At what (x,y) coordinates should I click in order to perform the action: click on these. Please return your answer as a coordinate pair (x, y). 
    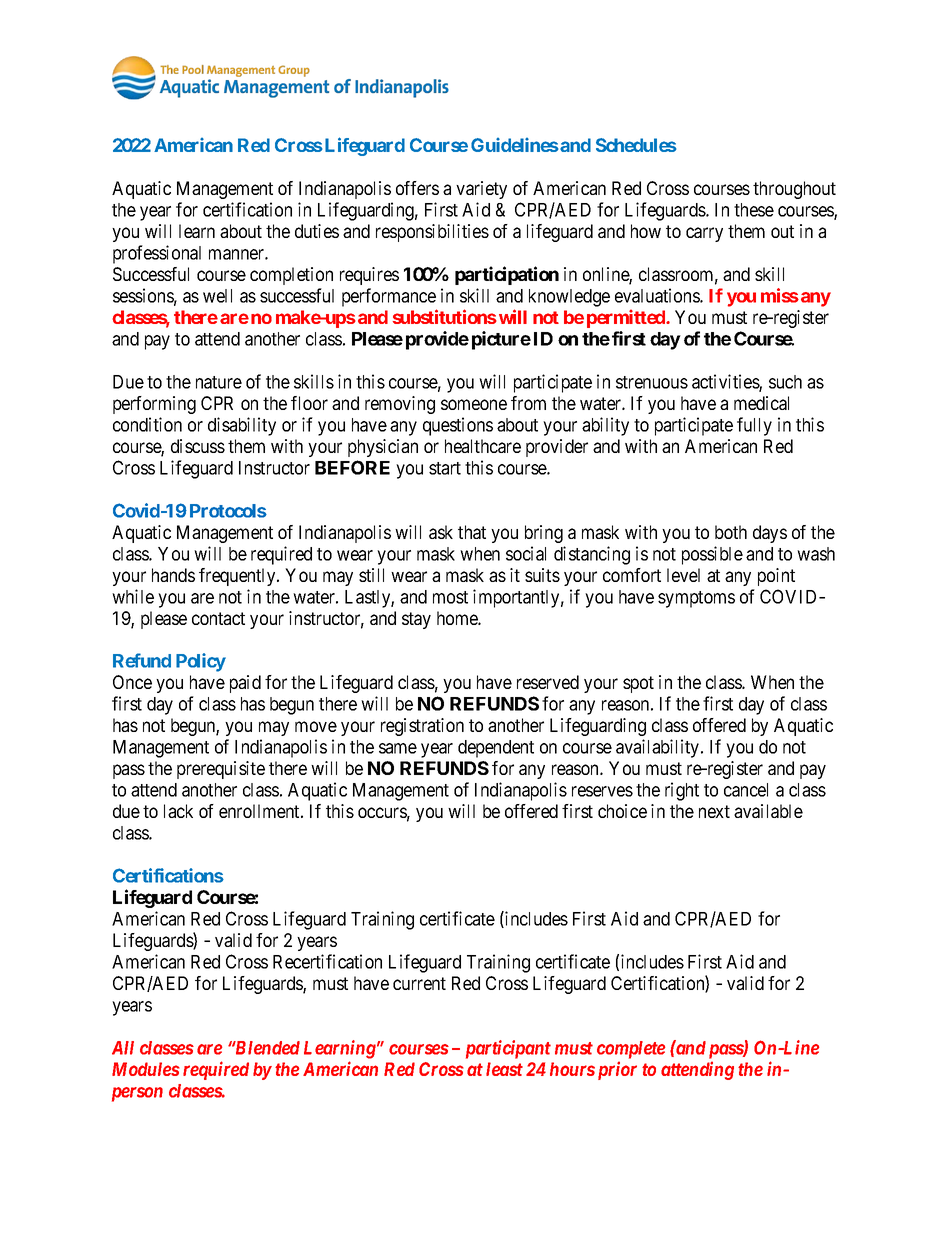
    Looking at the image, I should click on (754, 210).
